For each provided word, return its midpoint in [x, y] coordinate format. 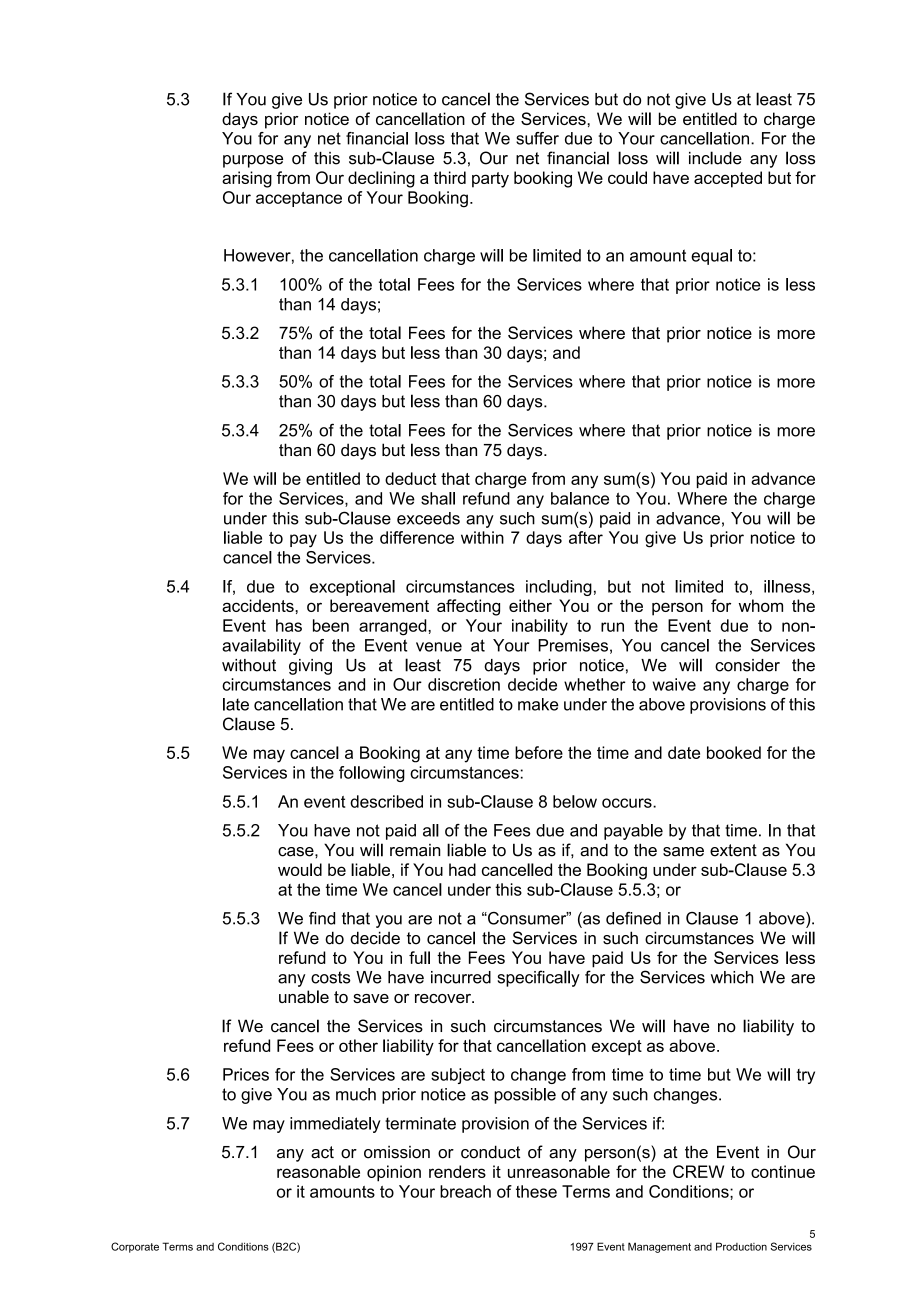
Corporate [135, 1247]
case [297, 852]
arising [247, 179]
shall [438, 498]
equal [711, 257]
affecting [468, 607]
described [386, 801]
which [732, 977]
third [449, 177]
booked [734, 752]
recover [444, 998]
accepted [728, 179]
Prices [246, 1074]
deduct [410, 478]
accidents [259, 605]
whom [761, 605]
